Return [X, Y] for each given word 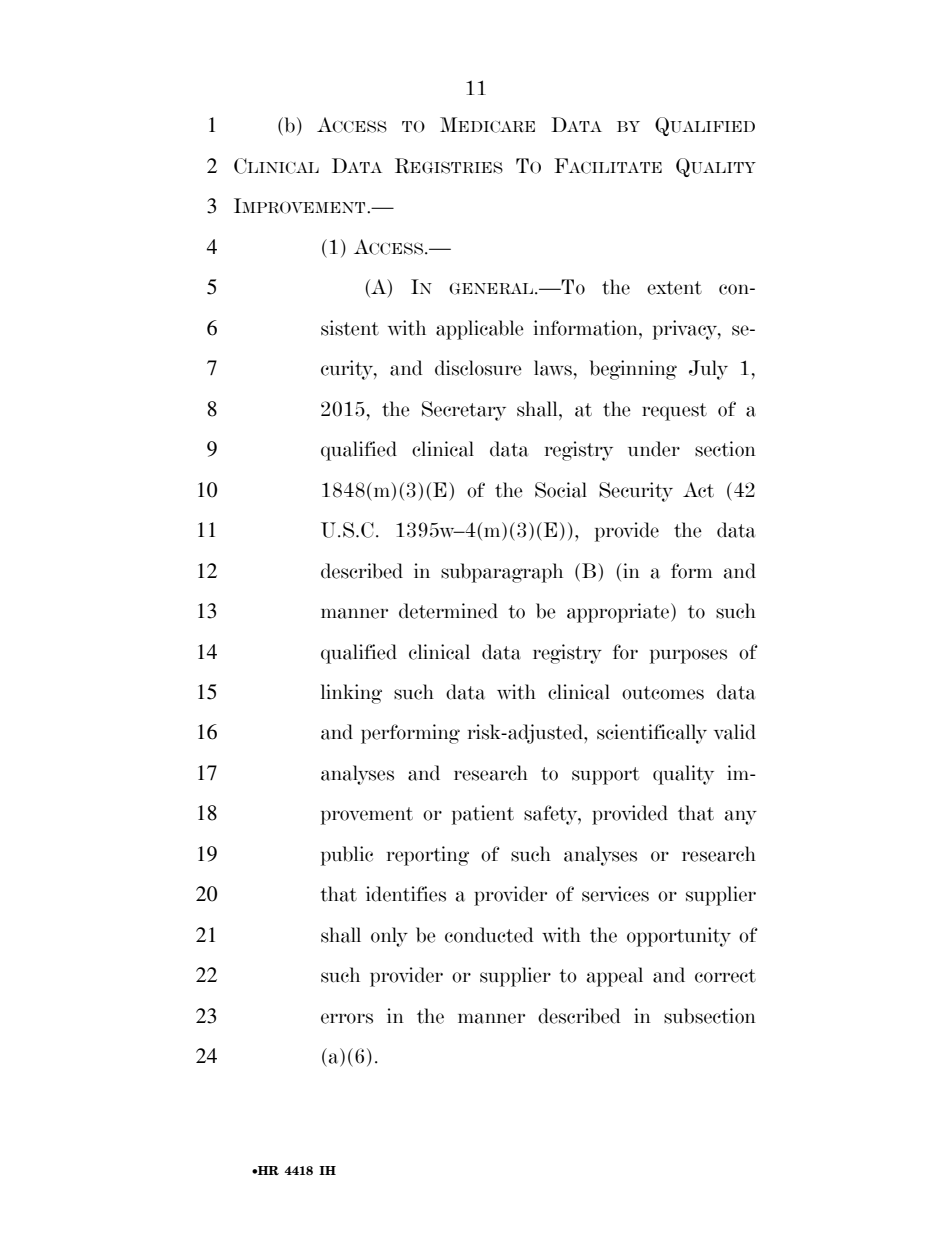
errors [347, 1018]
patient [483, 815]
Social [561, 490]
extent [674, 288]
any [741, 817]
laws [553, 368]
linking [351, 694]
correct [725, 976]
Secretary [464, 411]
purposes [688, 656]
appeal [615, 977]
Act [698, 490]
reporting [428, 856]
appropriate [619, 613]
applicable [480, 330]
